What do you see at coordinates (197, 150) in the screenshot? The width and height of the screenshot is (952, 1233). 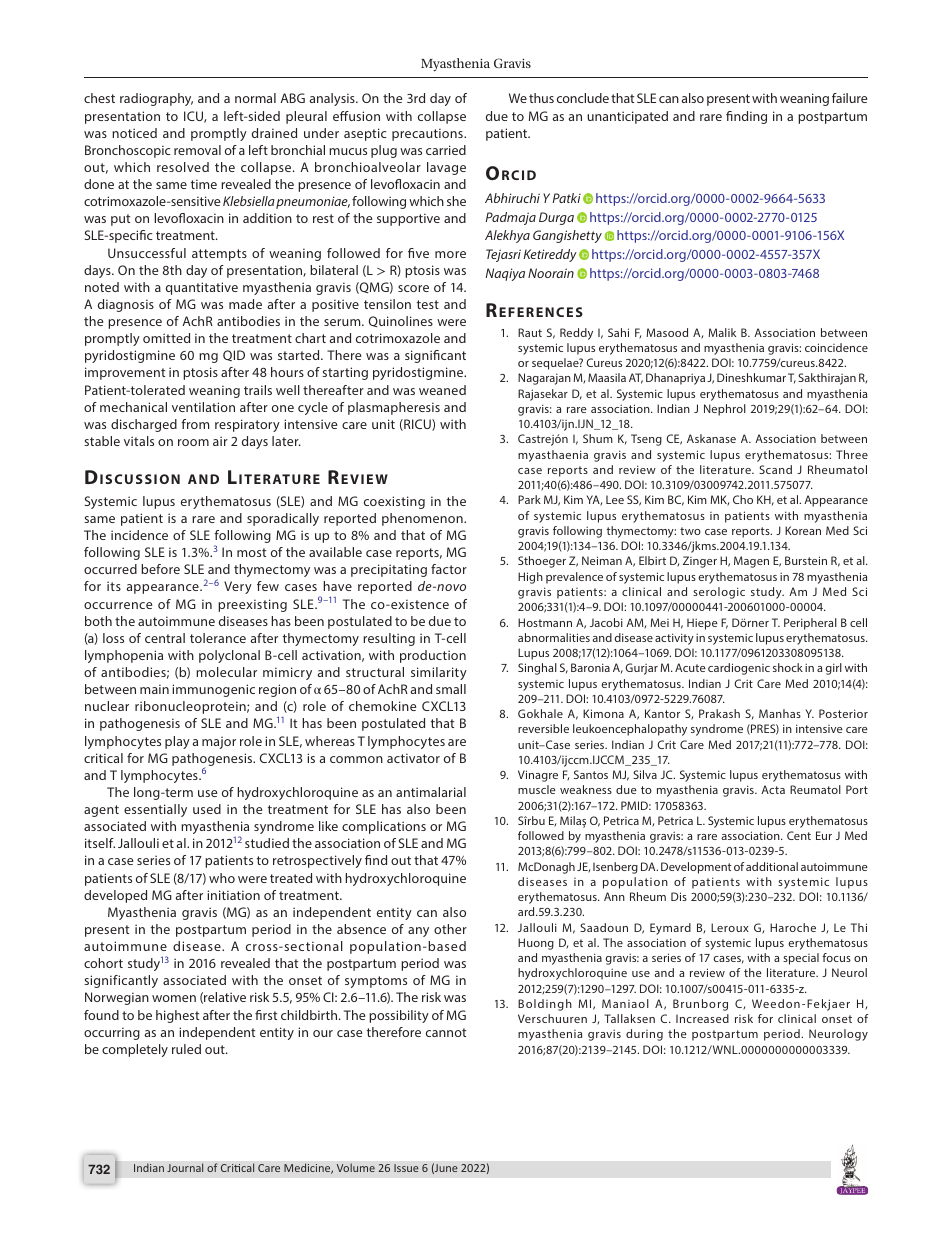 I see `removal` at bounding box center [197, 150].
